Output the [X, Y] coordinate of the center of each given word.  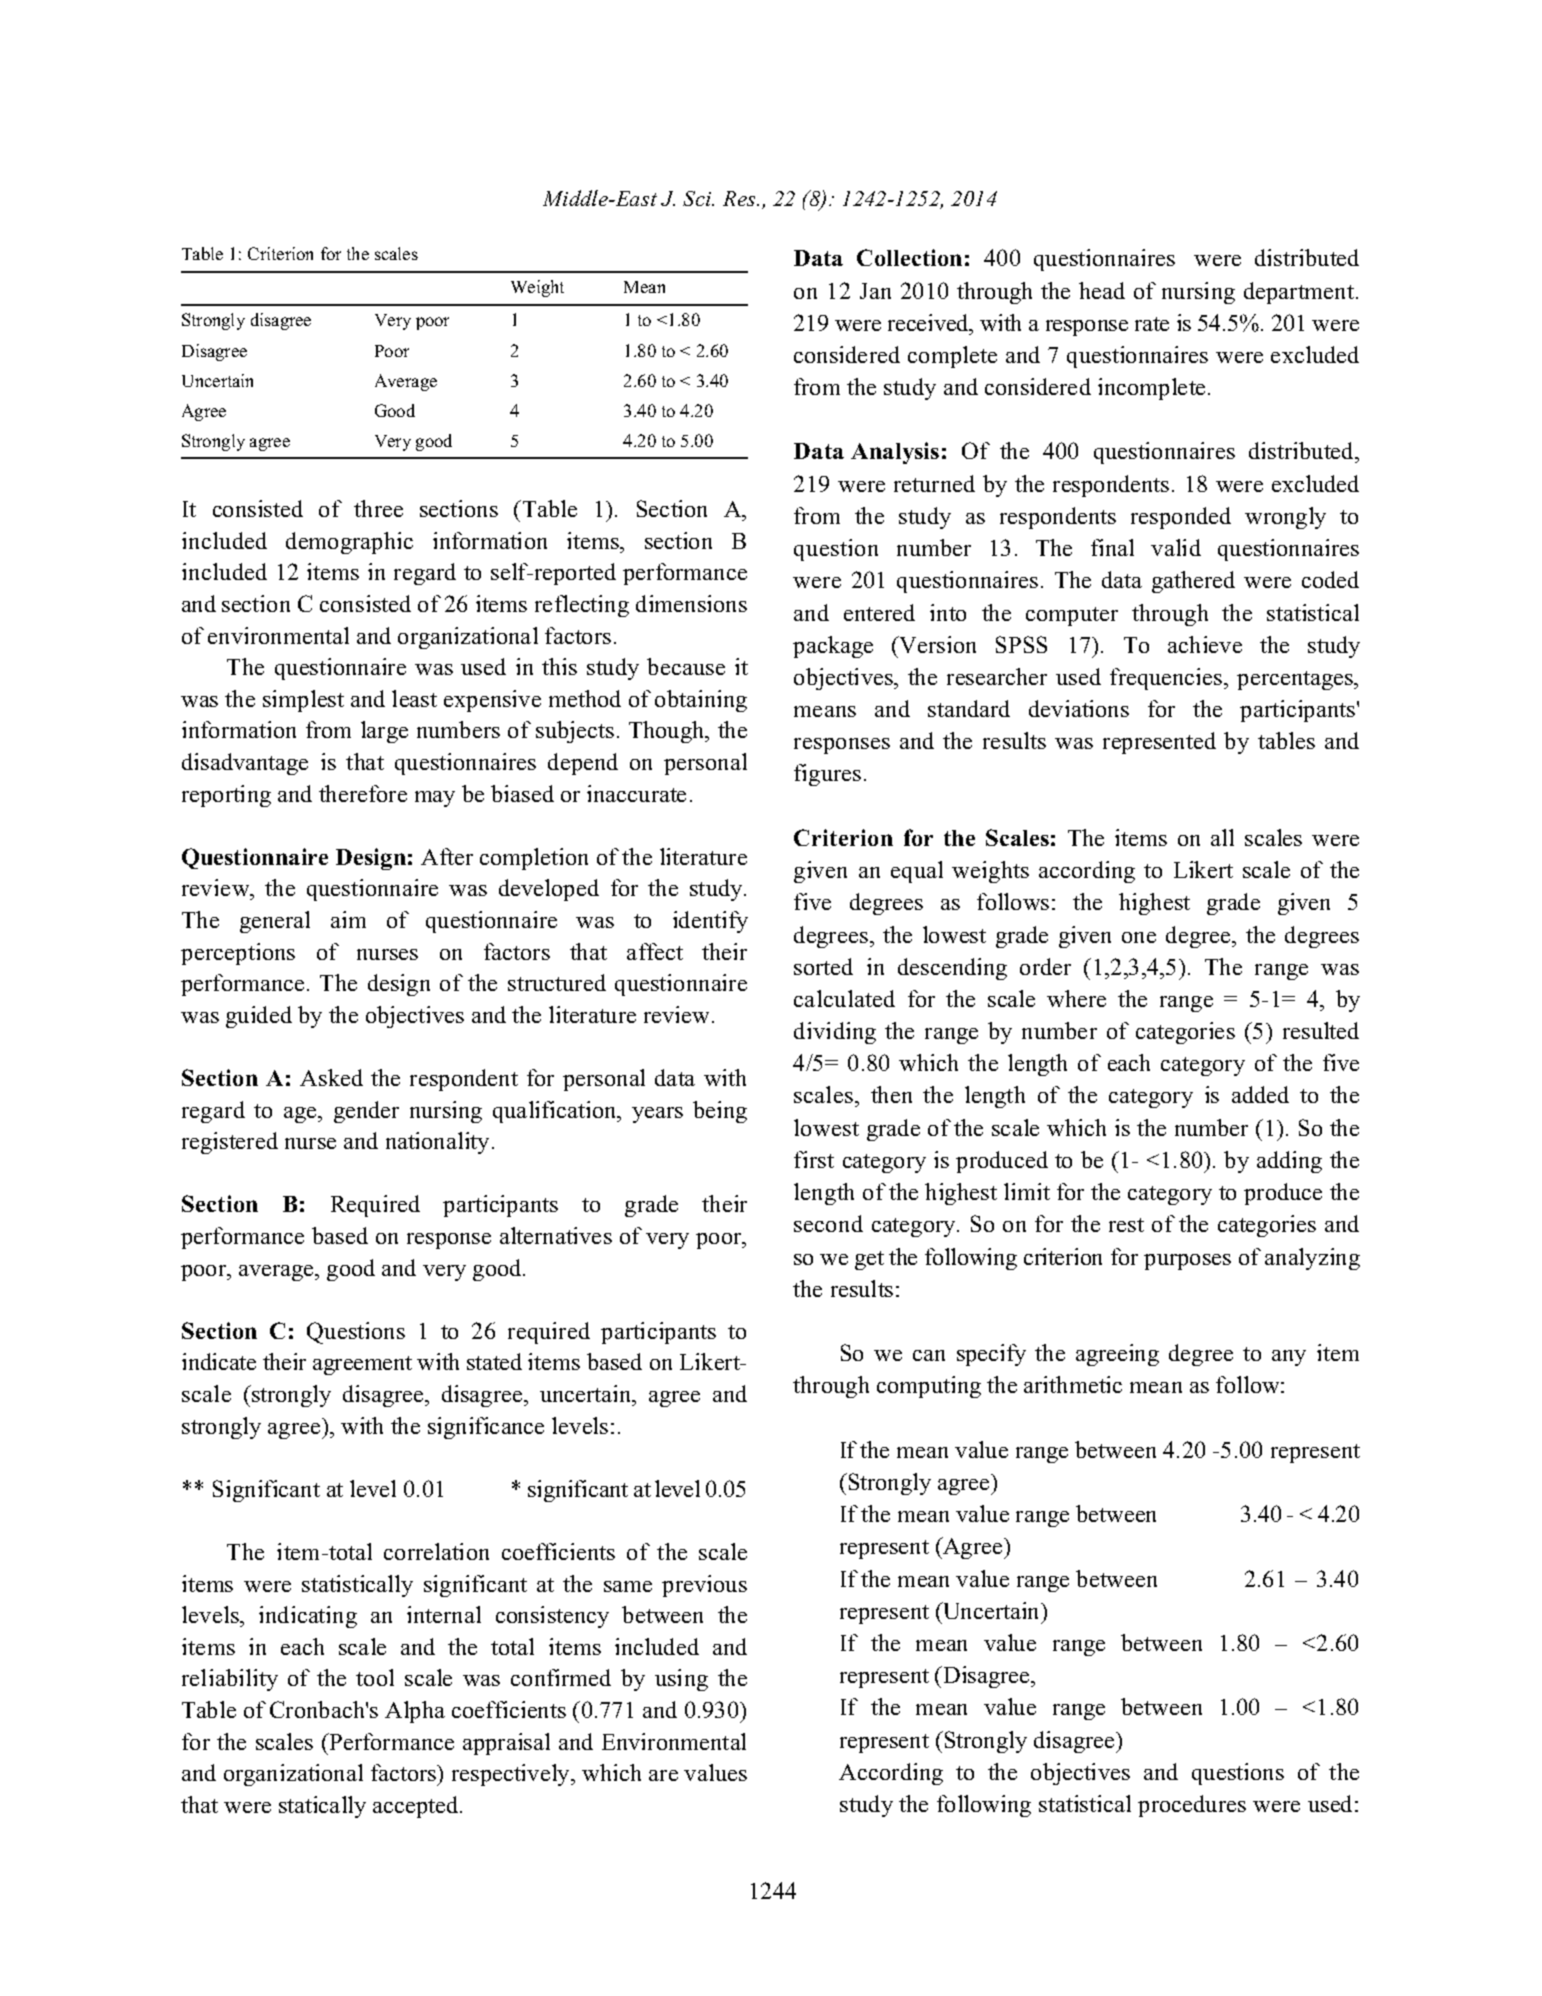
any [1289, 1358]
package [833, 647]
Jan [875, 291]
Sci [698, 198]
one [1139, 937]
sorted [823, 966]
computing [929, 1387]
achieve [1205, 644]
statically [322, 1807]
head [1102, 290]
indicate [219, 1361]
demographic [349, 543]
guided [259, 1017]
